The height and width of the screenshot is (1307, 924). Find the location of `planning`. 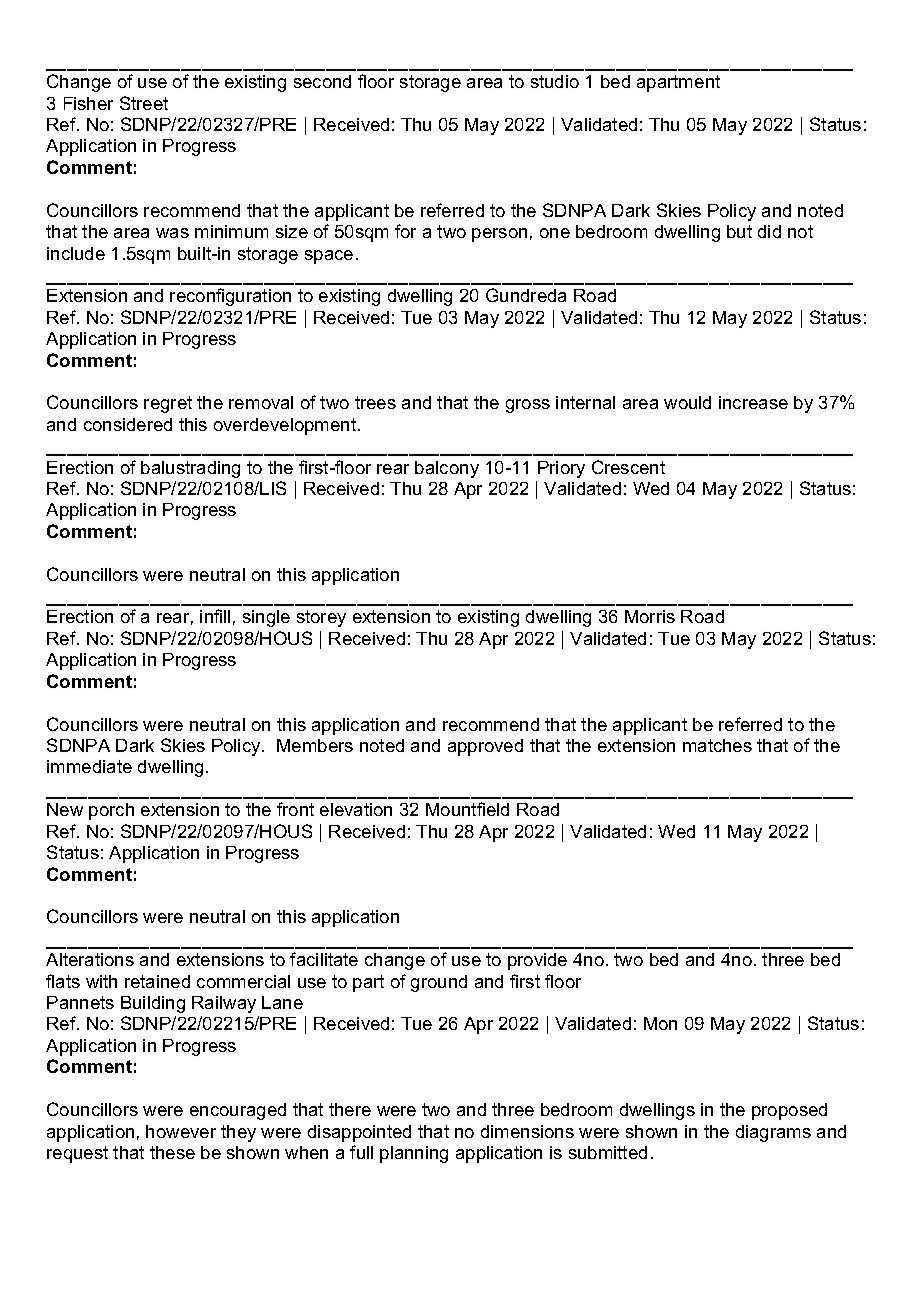

planning is located at coordinates (414, 1154).
